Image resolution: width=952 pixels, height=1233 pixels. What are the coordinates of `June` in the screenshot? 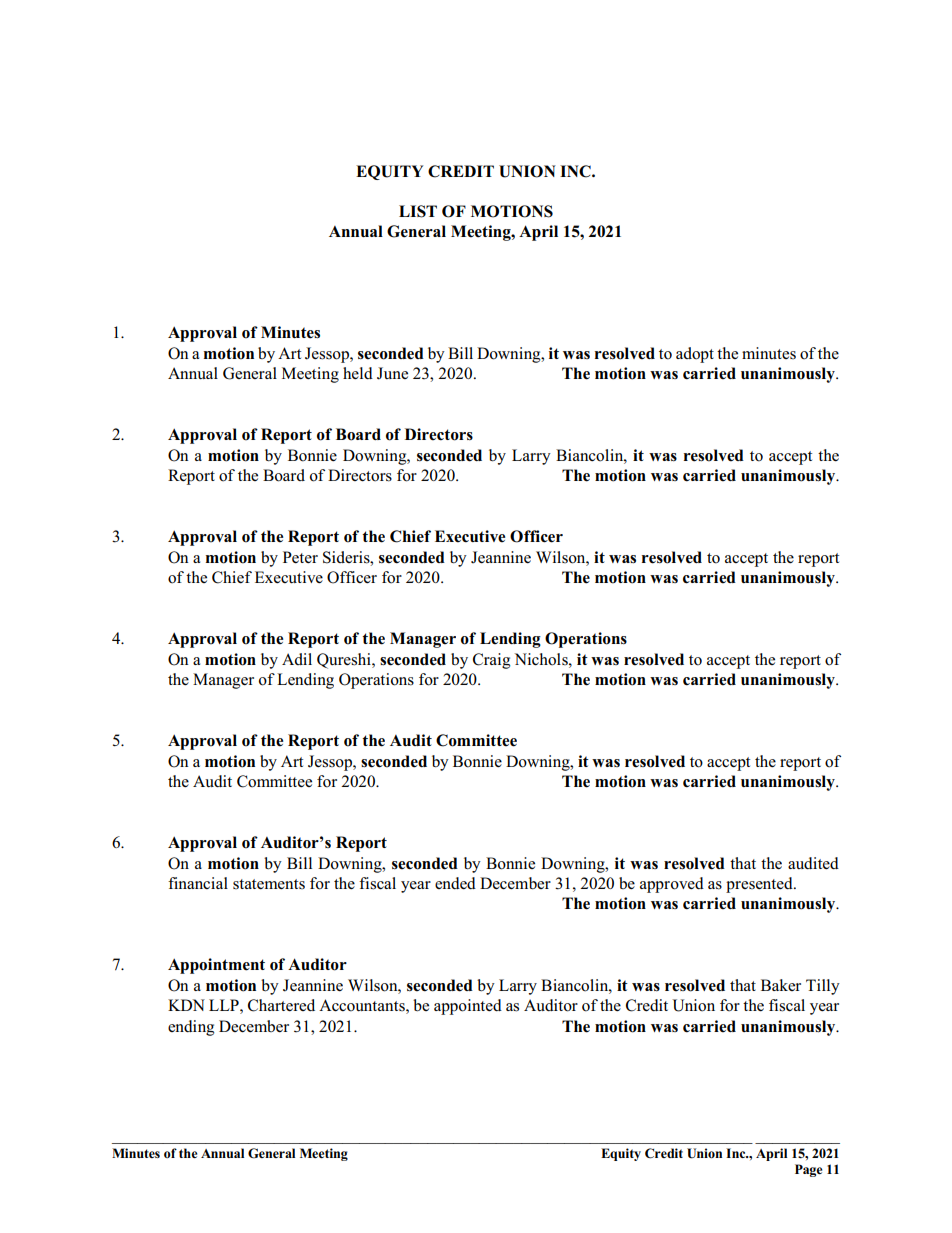 It's located at (392, 373).
